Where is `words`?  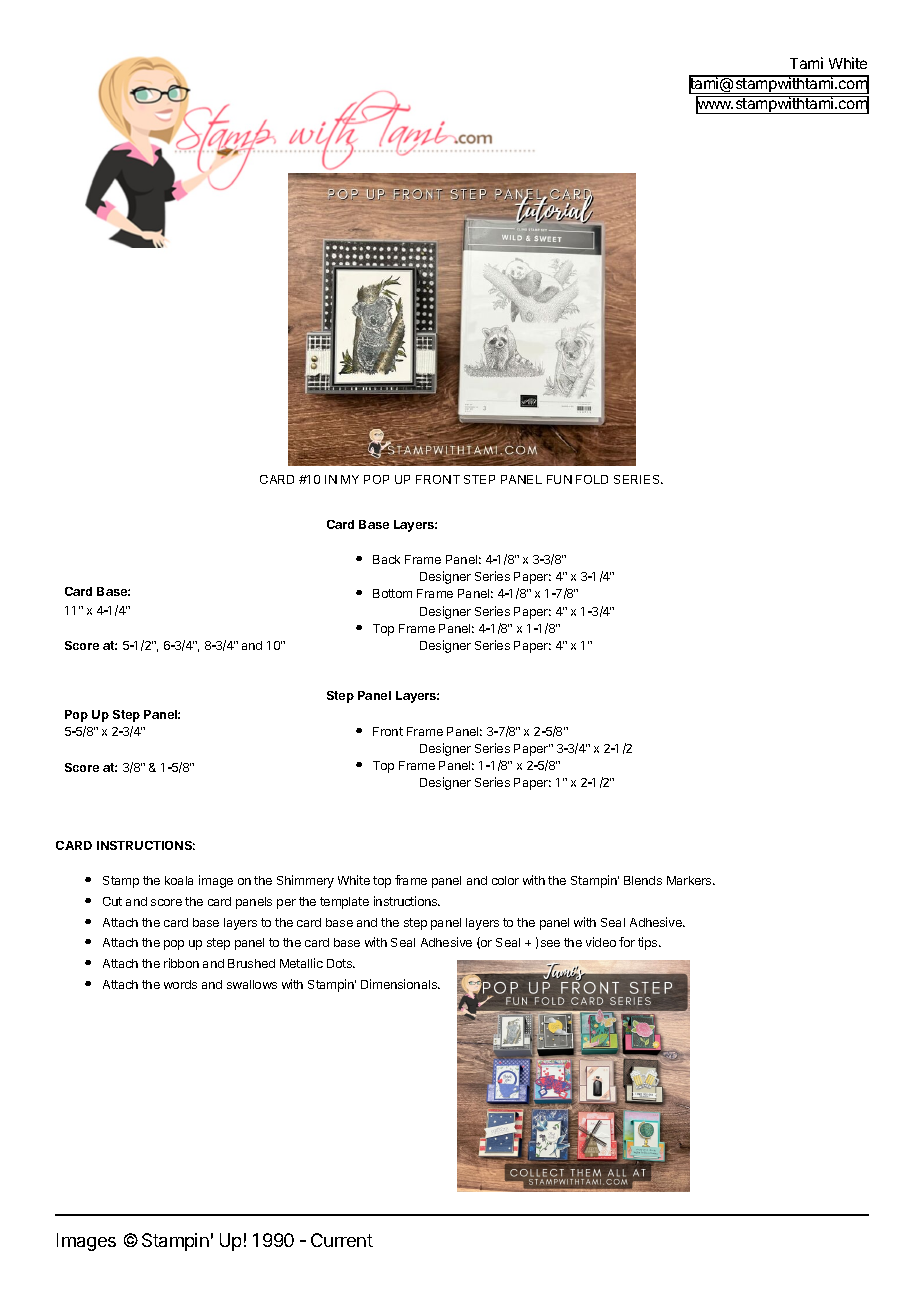 words is located at coordinates (180, 984).
